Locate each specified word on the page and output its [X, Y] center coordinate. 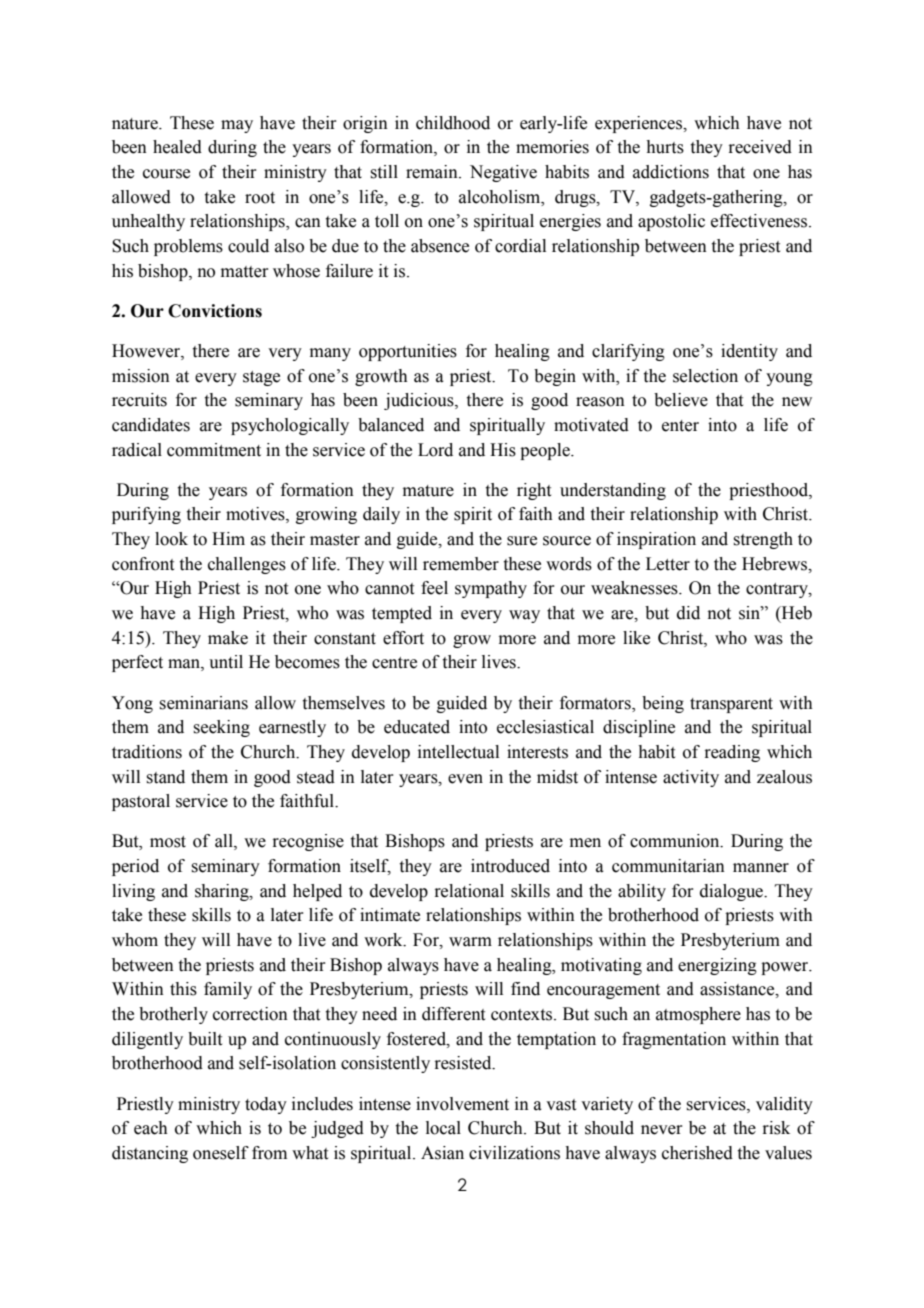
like [636, 638]
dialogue [733, 892]
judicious [420, 401]
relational [469, 891]
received [760, 147]
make [228, 638]
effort [403, 638]
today [266, 1105]
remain [433, 172]
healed [177, 147]
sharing [223, 892]
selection [705, 376]
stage [261, 378]
